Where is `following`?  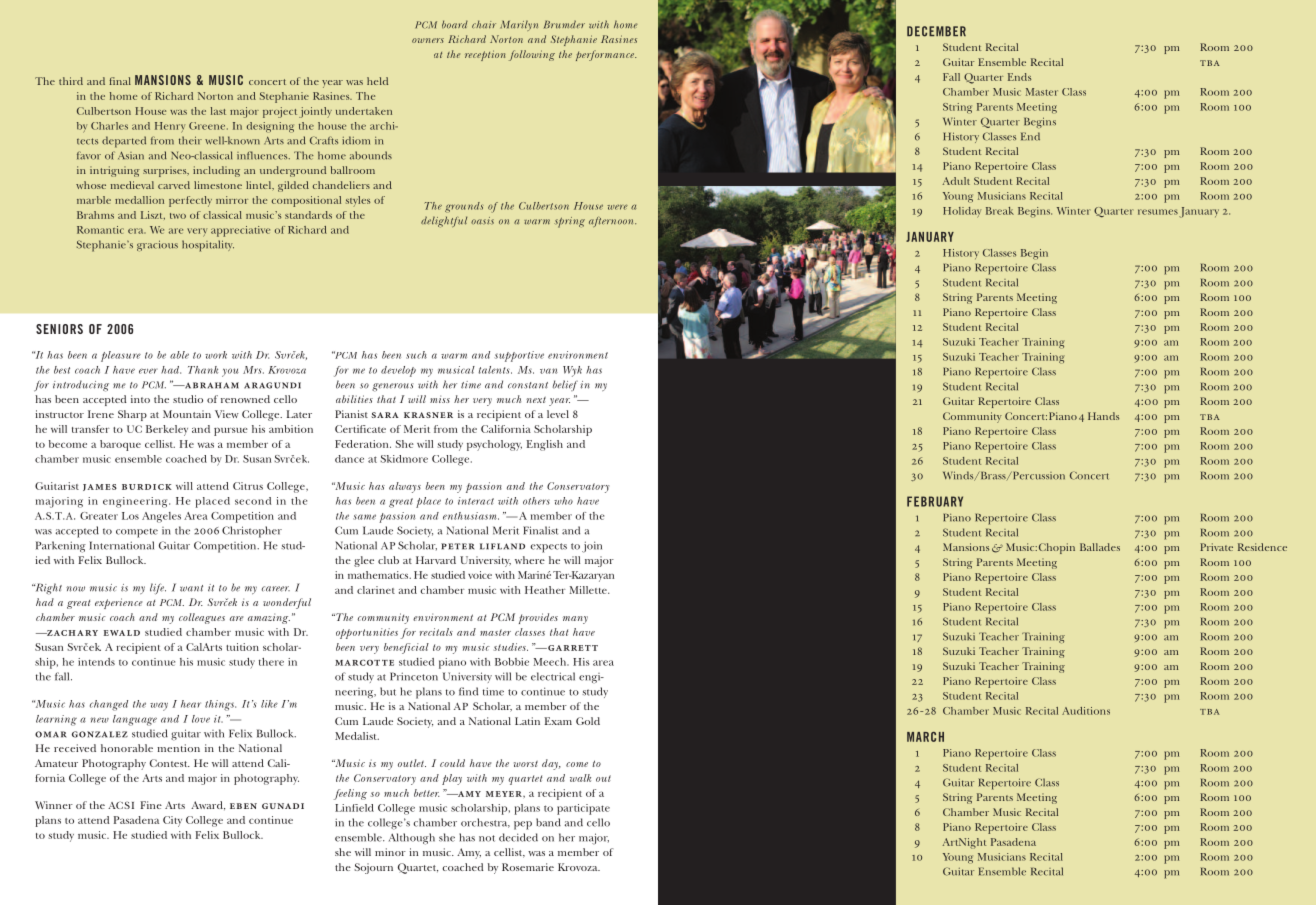
following is located at coordinates (532, 55).
